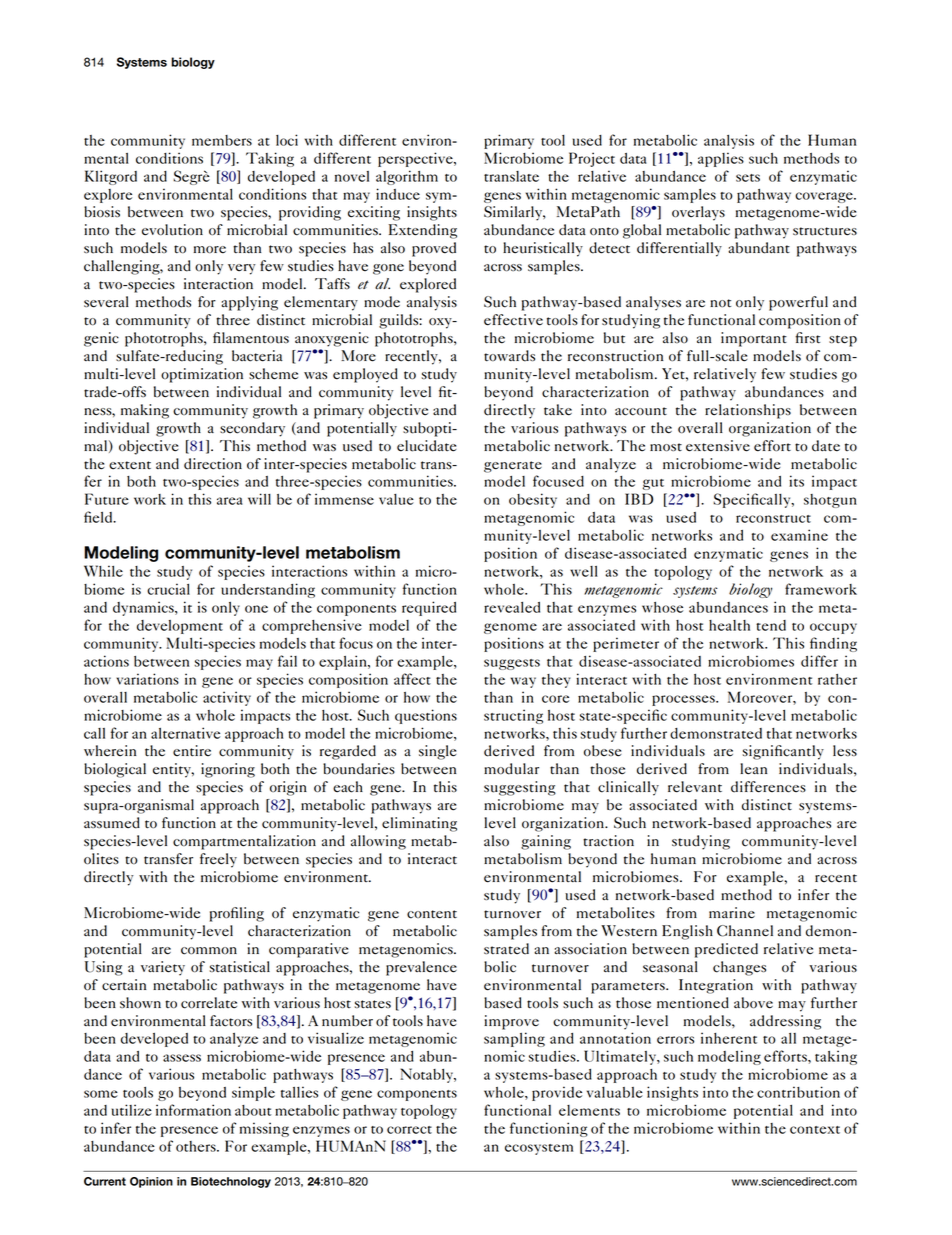 The image size is (952, 1235). I want to click on suggests, so click(512, 664).
